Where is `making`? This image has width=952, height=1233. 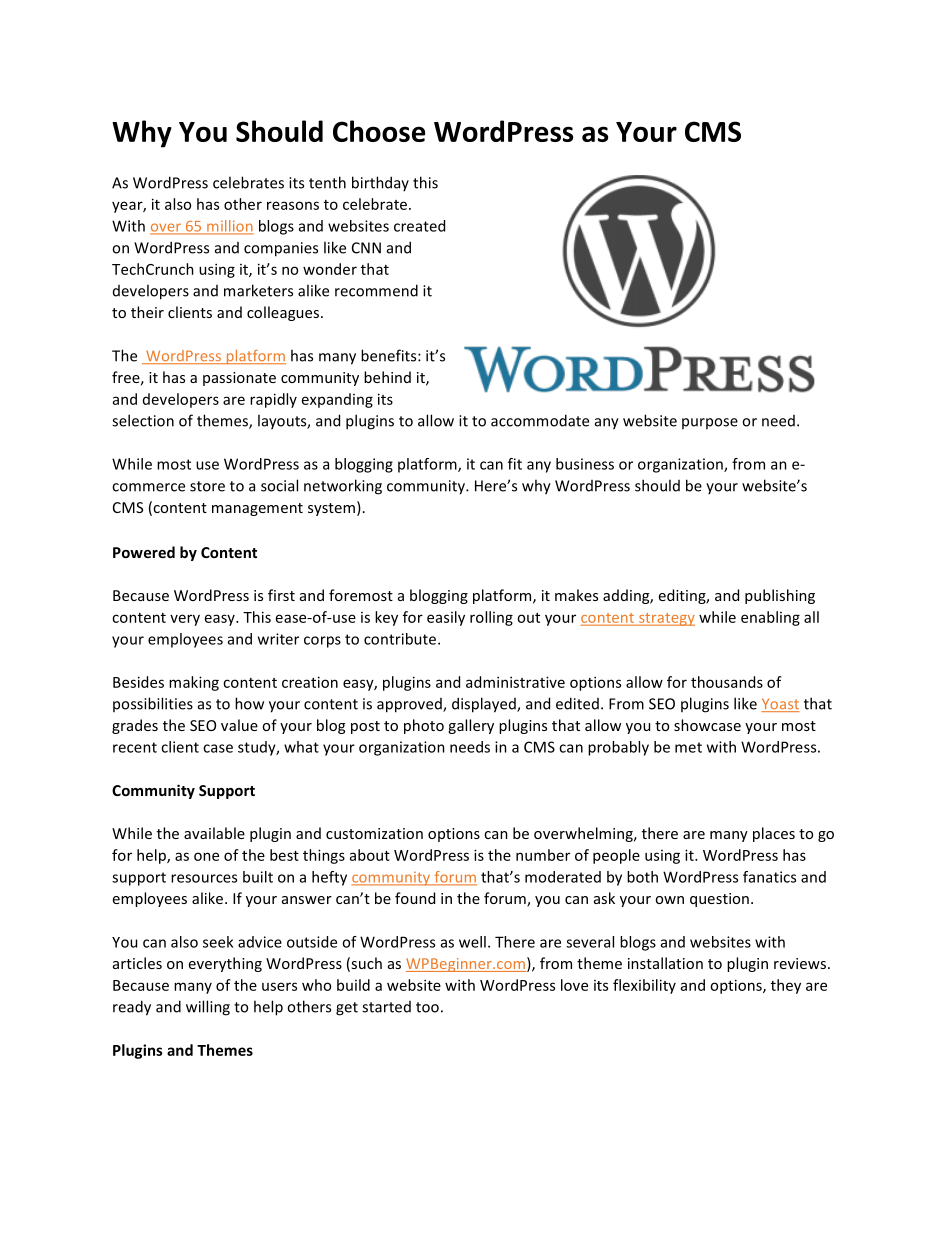
making is located at coordinates (194, 683).
